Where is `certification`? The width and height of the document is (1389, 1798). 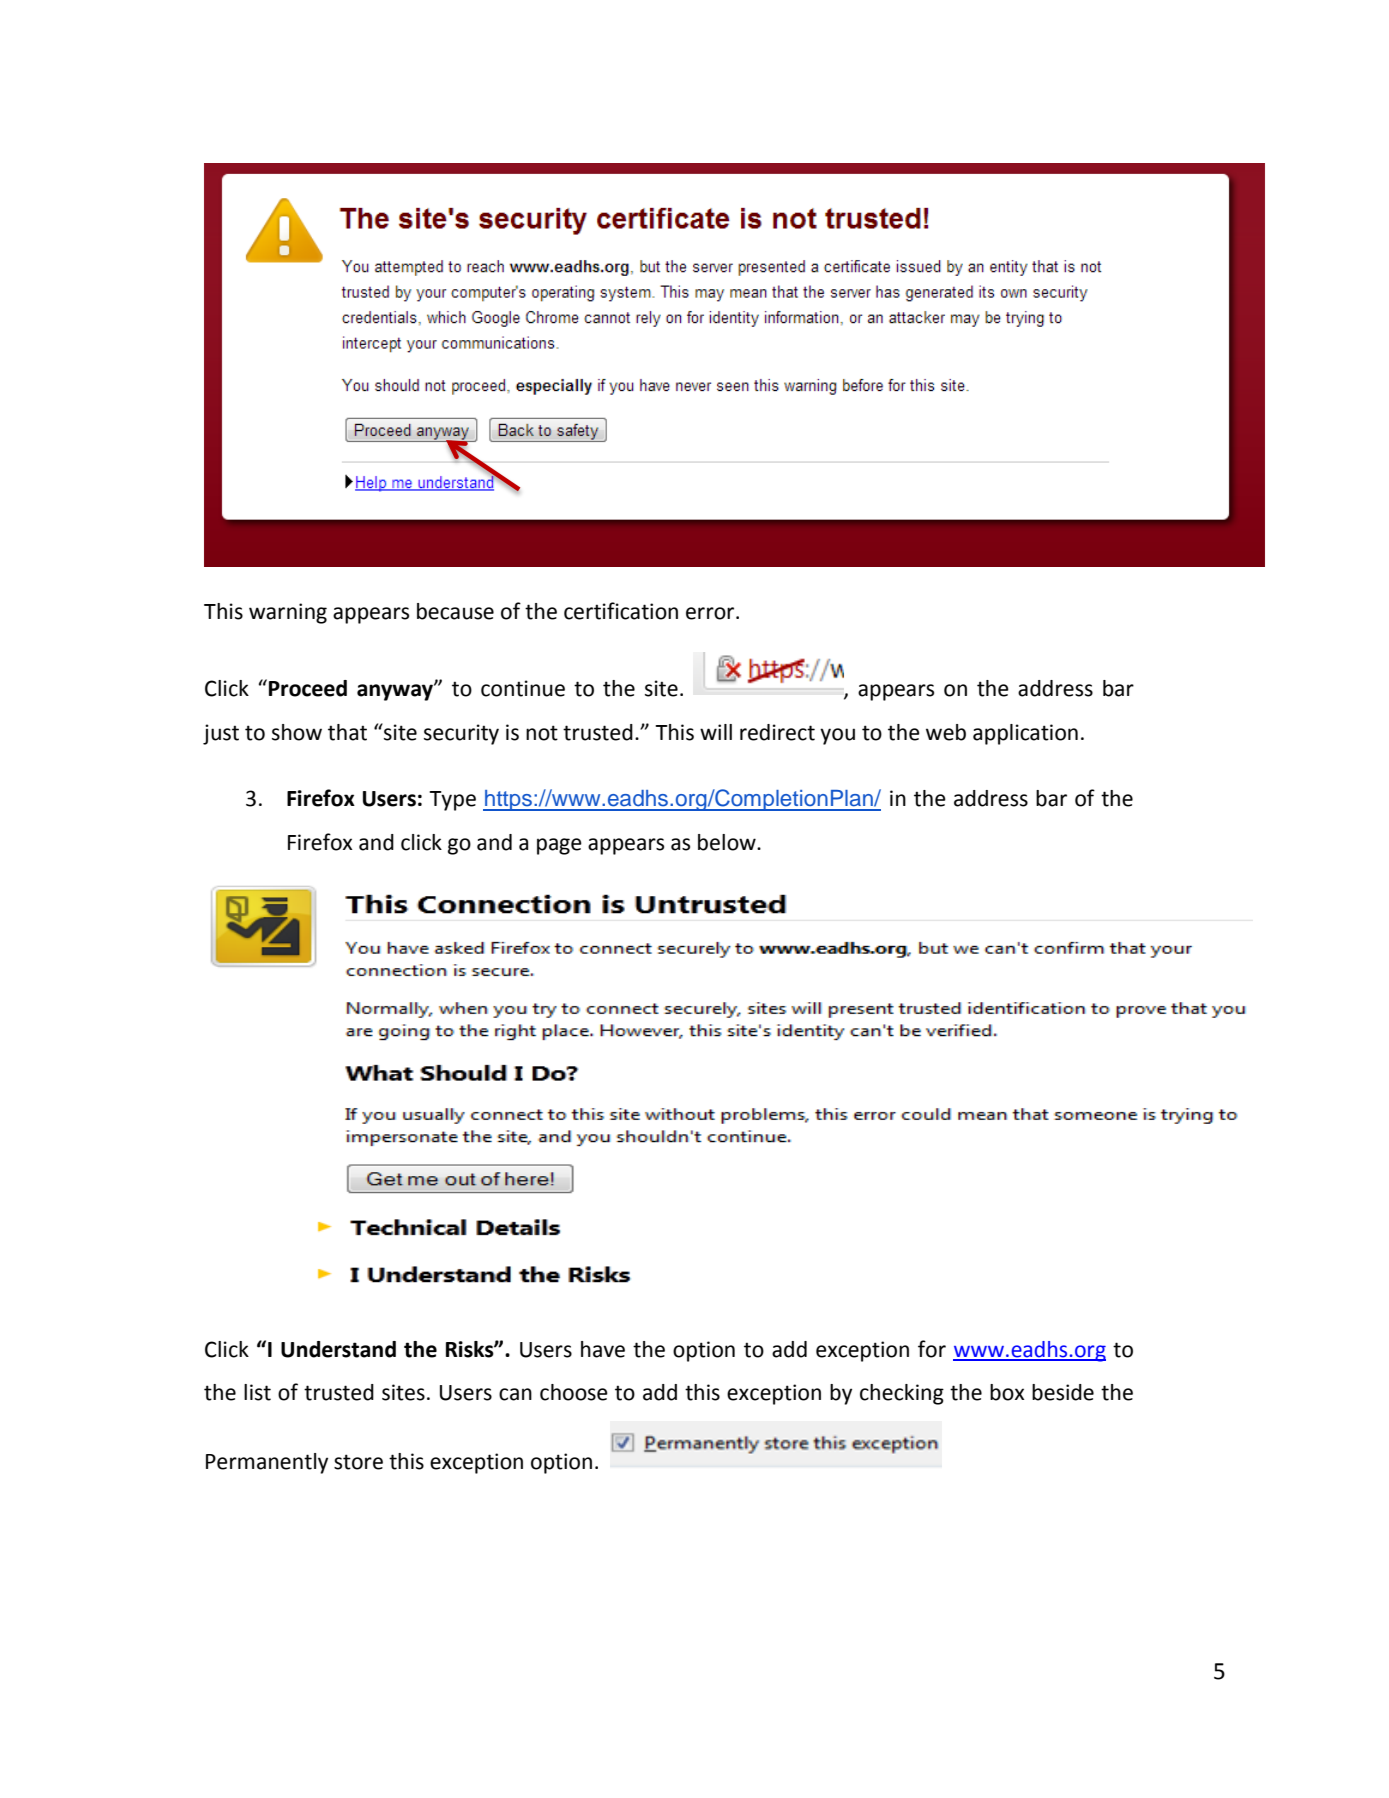 certification is located at coordinates (621, 611).
